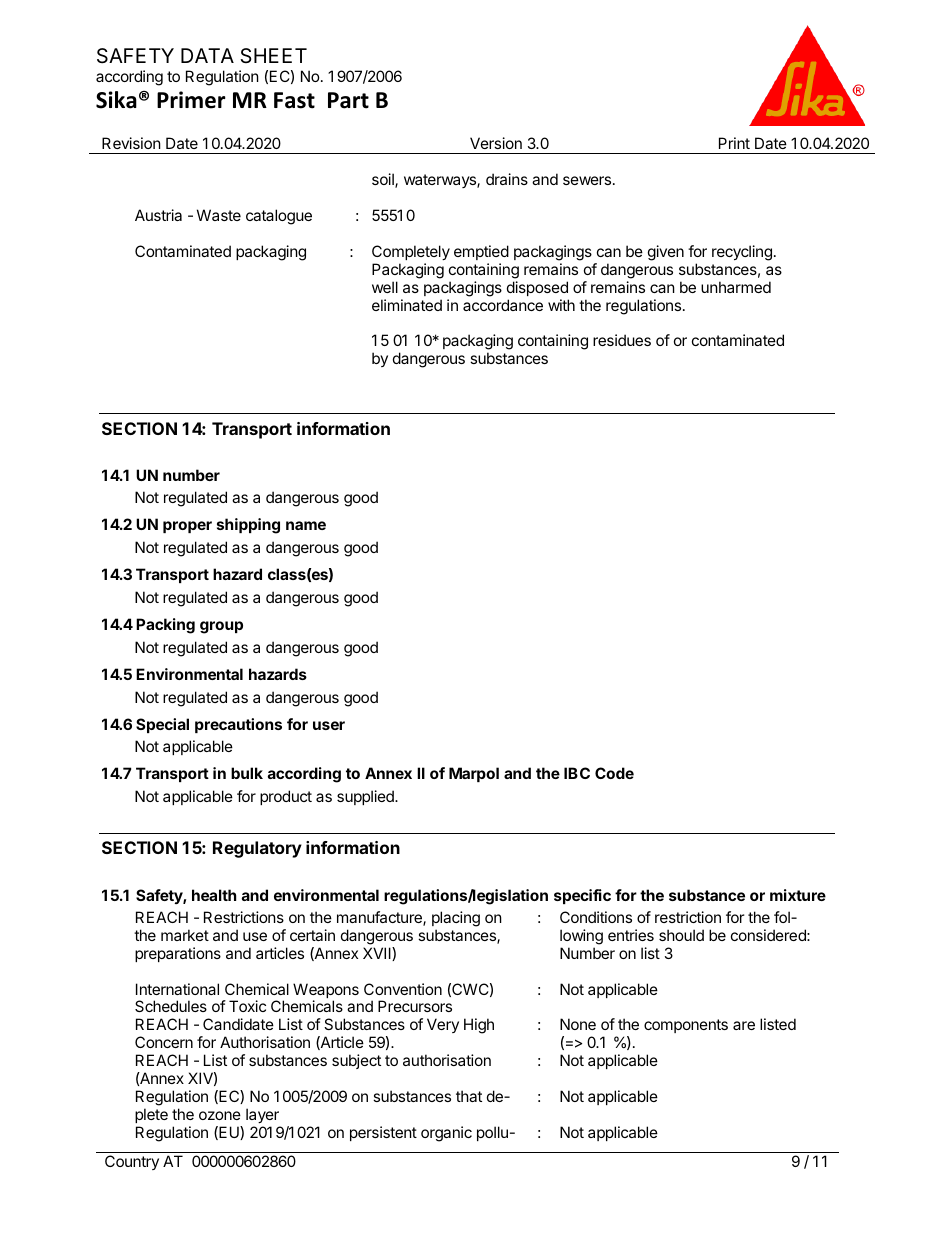 This screenshot has height=1233, width=952. What do you see at coordinates (496, 143) in the screenshot?
I see `Version` at bounding box center [496, 143].
